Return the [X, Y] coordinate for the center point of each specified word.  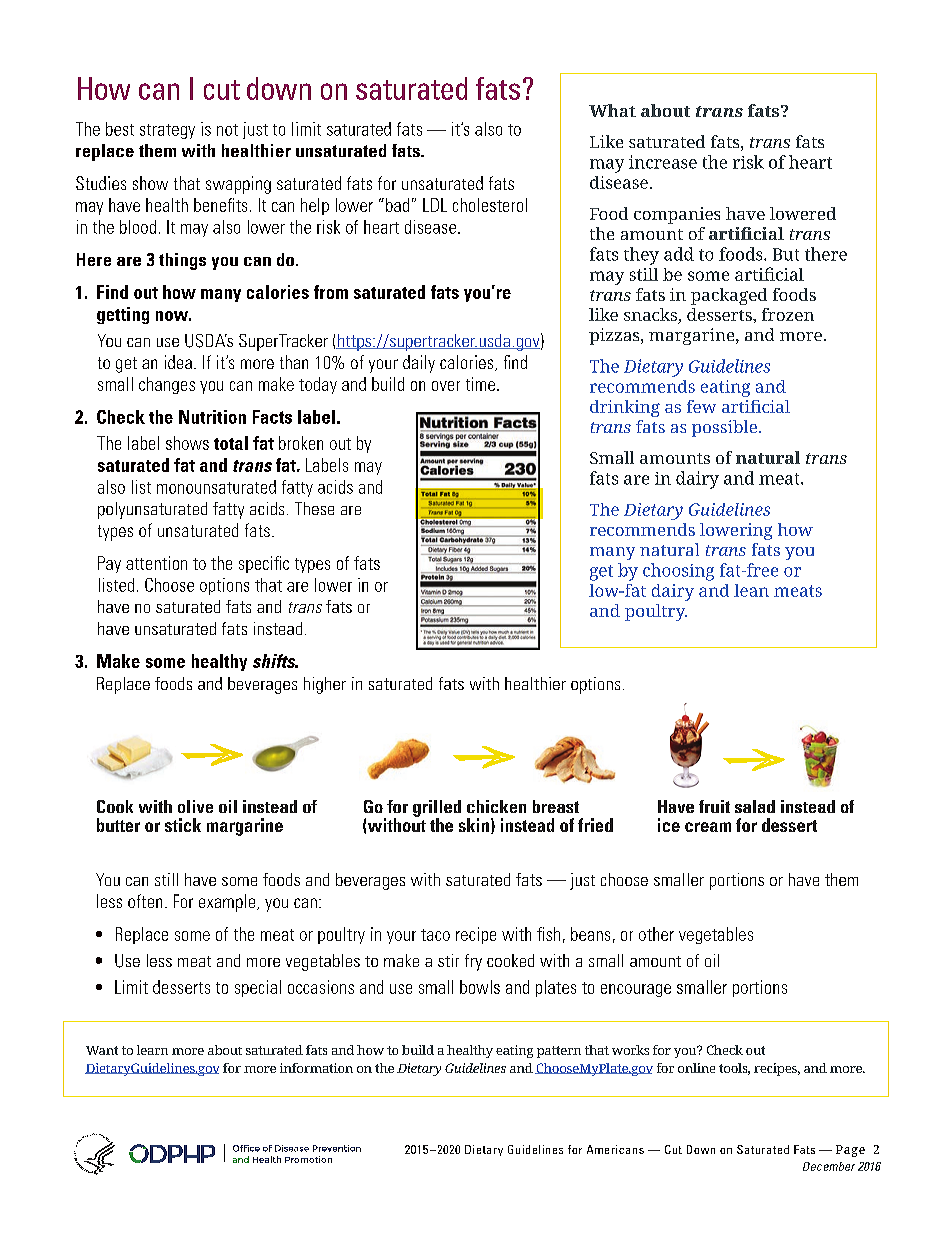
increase [663, 162]
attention [156, 563]
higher [325, 685]
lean [751, 590]
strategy [167, 131]
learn [152, 1050]
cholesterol [490, 205]
